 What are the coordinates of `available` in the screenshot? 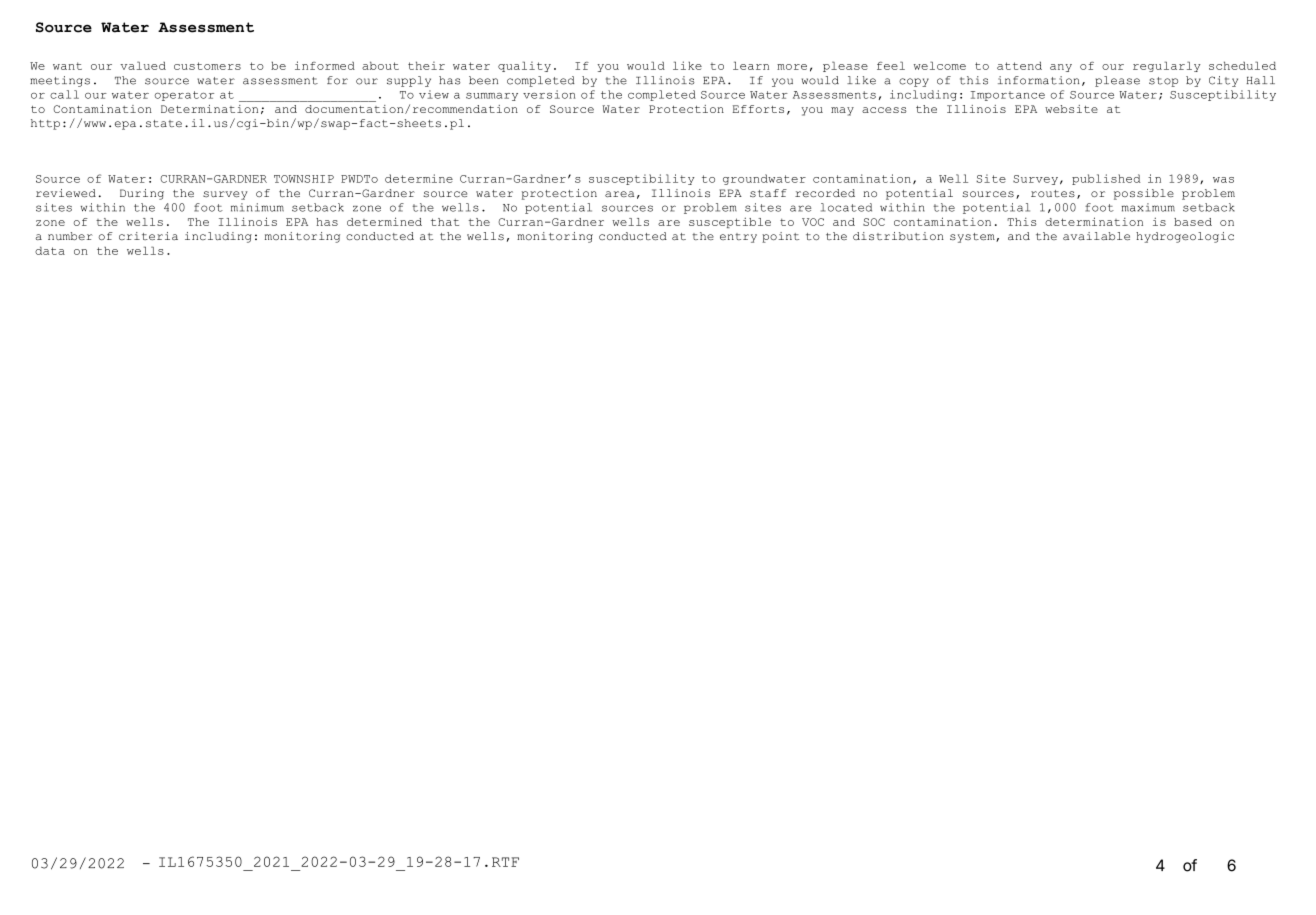 It's located at (1096, 236).
